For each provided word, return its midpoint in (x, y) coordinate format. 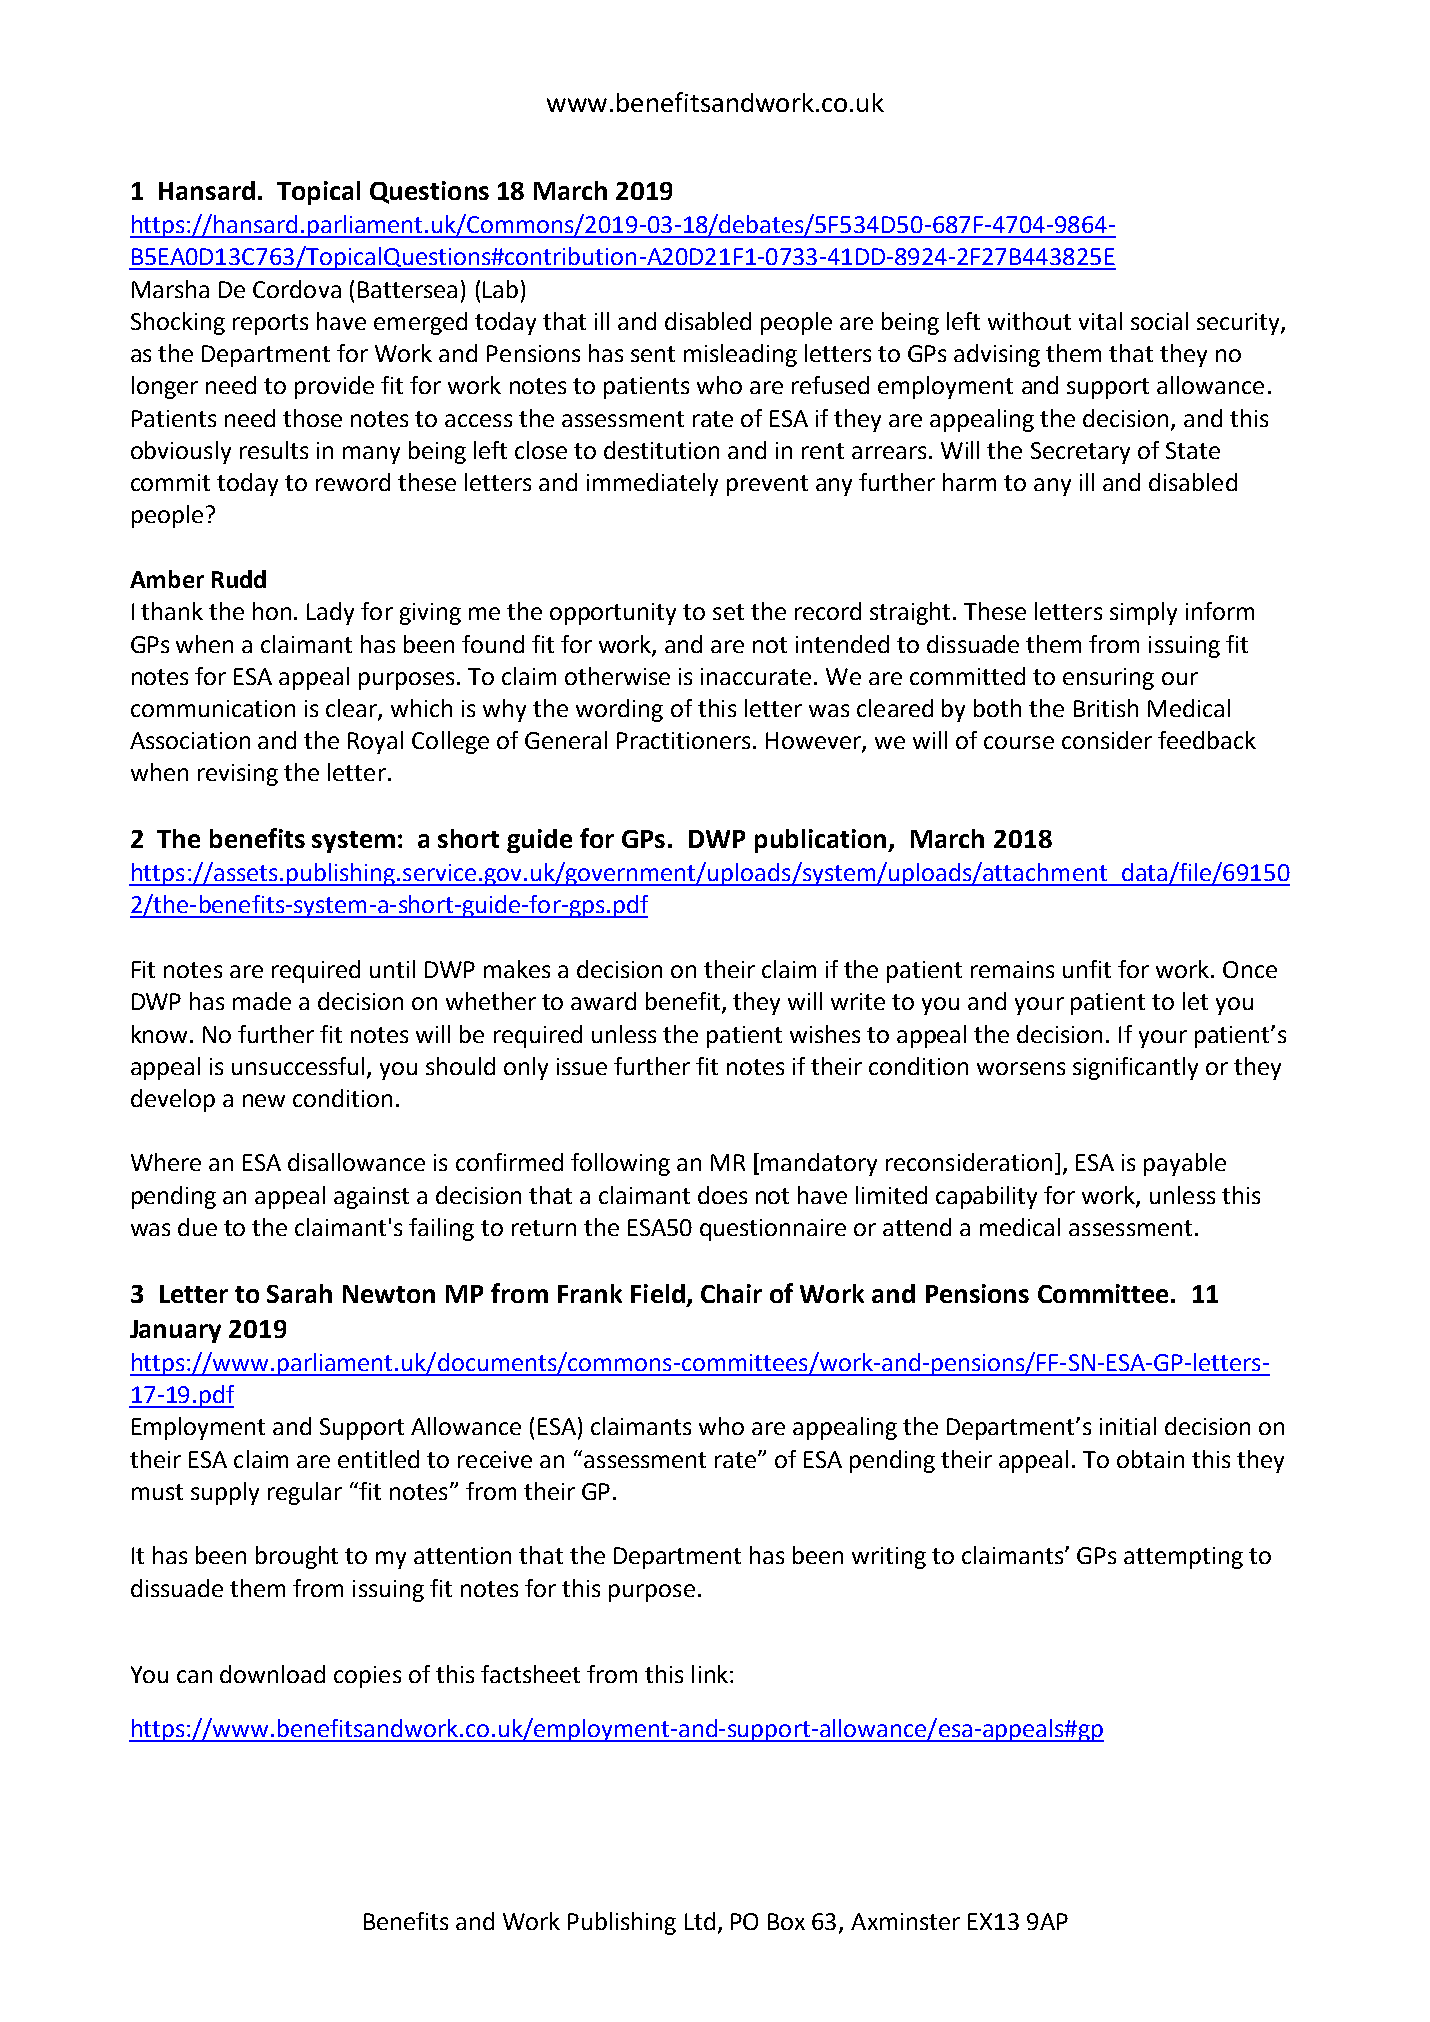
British (1106, 708)
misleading (740, 355)
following (620, 1164)
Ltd (700, 1921)
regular (305, 1493)
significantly (1135, 1068)
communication (213, 708)
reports (270, 324)
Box (786, 1921)
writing (889, 1558)
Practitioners (683, 740)
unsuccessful (298, 1066)
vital (1100, 321)
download (272, 1674)
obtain (1150, 1459)
